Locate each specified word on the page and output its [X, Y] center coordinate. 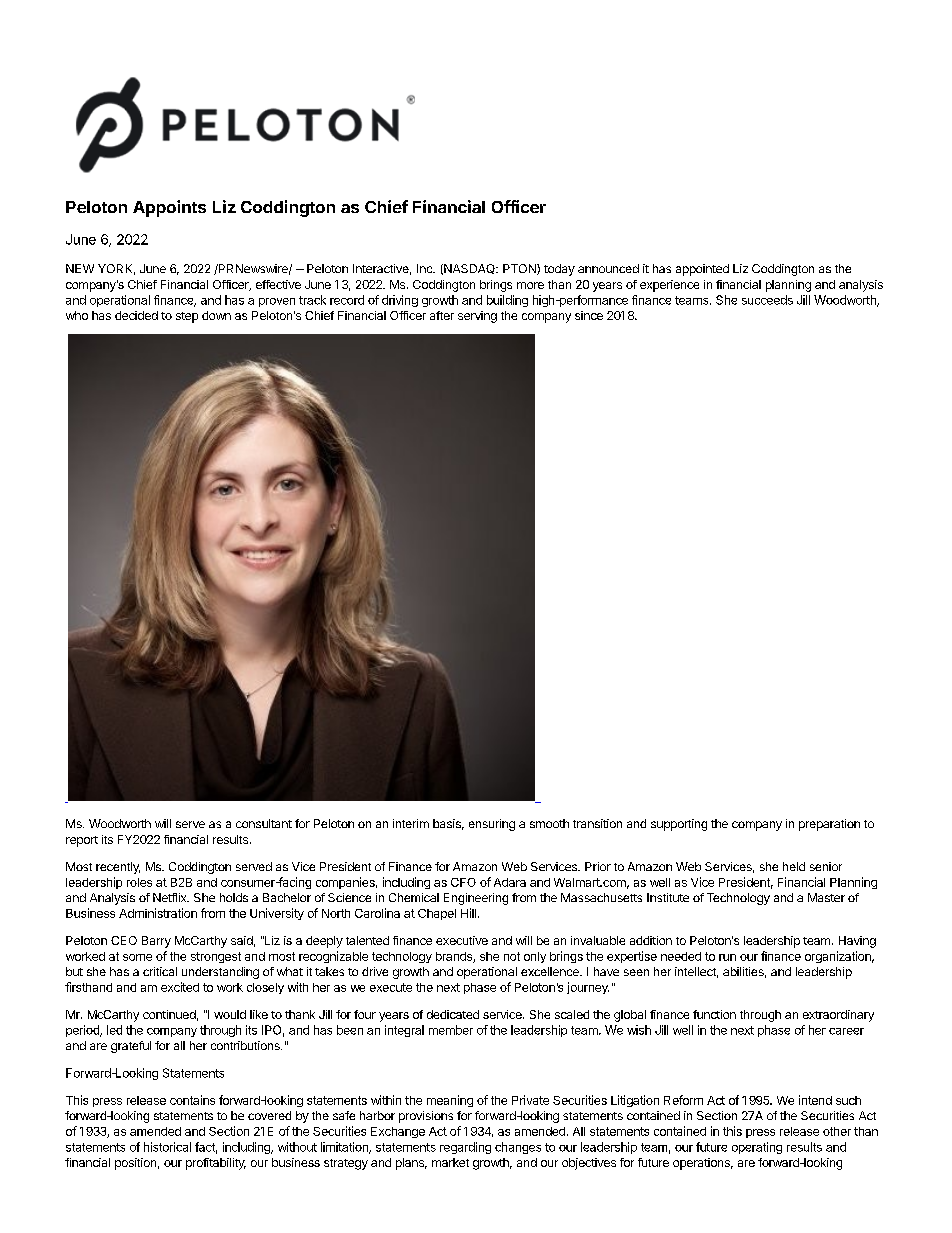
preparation [829, 825]
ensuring [492, 825]
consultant [264, 823]
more [530, 285]
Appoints [169, 208]
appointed [702, 270]
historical [167, 1147]
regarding [465, 1148]
